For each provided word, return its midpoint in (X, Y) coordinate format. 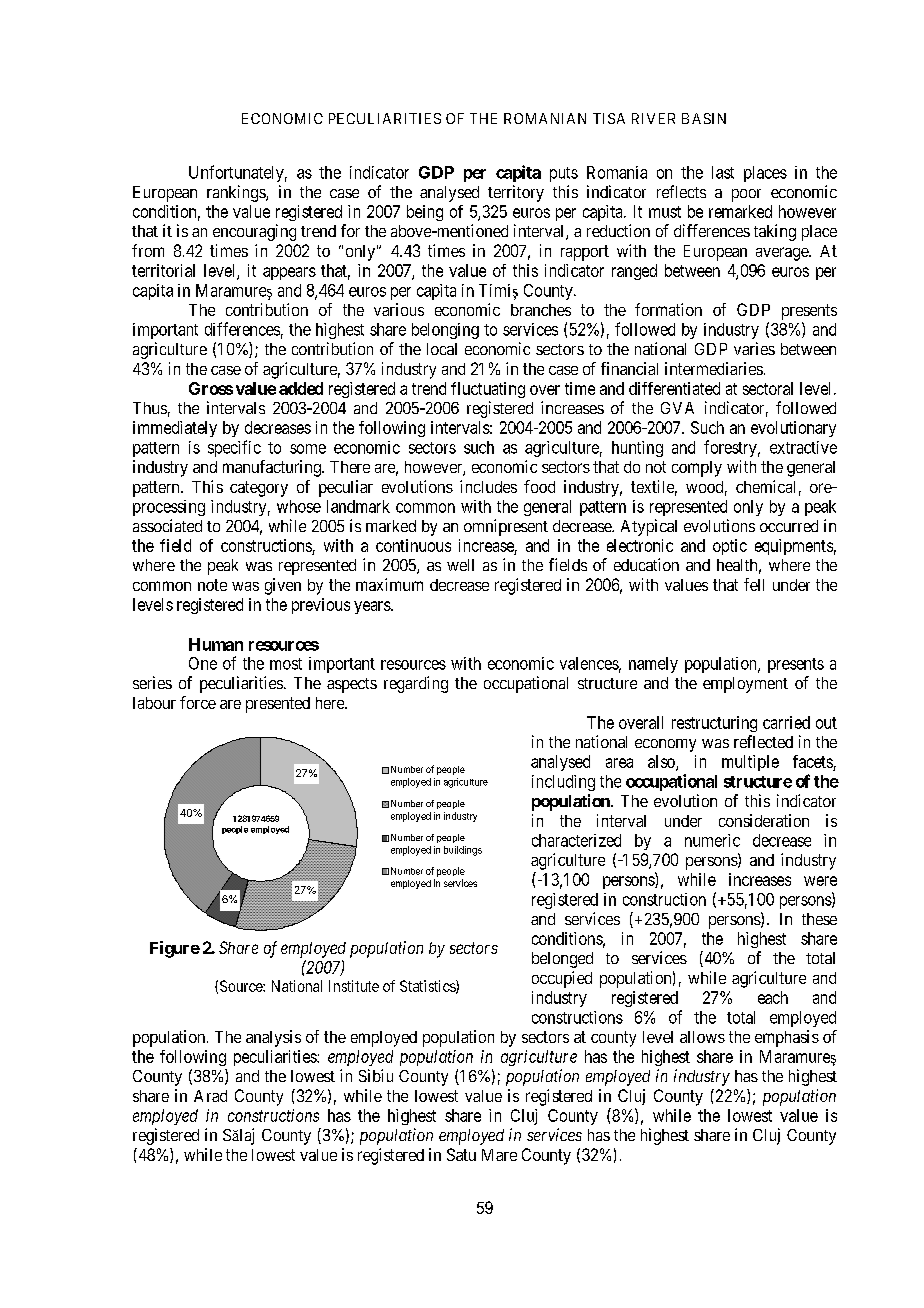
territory (516, 193)
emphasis (787, 1038)
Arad (210, 1096)
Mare (499, 1155)
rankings (237, 193)
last (723, 172)
